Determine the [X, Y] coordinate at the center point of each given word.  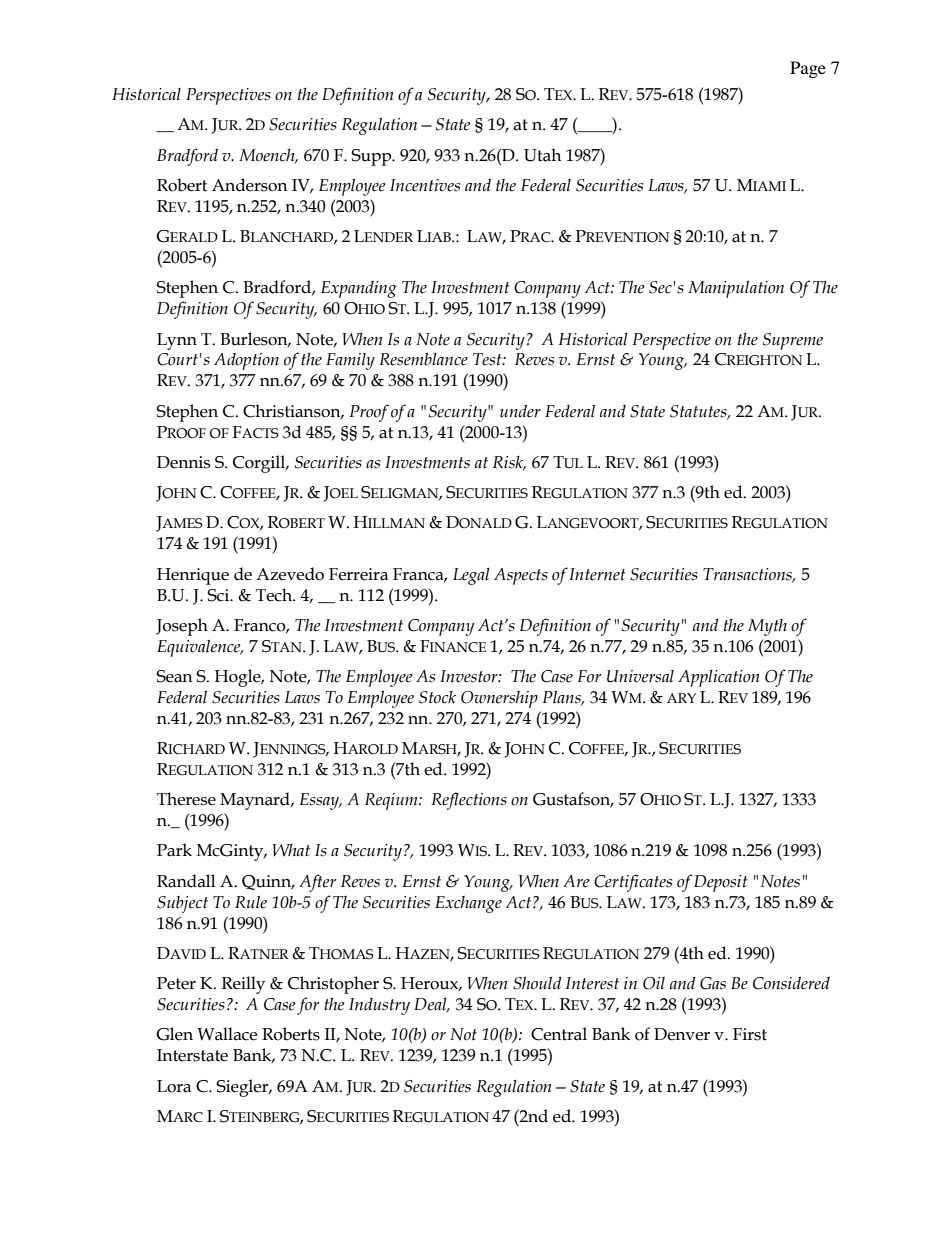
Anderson [250, 185]
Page [808, 69]
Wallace [227, 1034]
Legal [471, 576]
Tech [275, 595]
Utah [542, 155]
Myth [767, 627]
